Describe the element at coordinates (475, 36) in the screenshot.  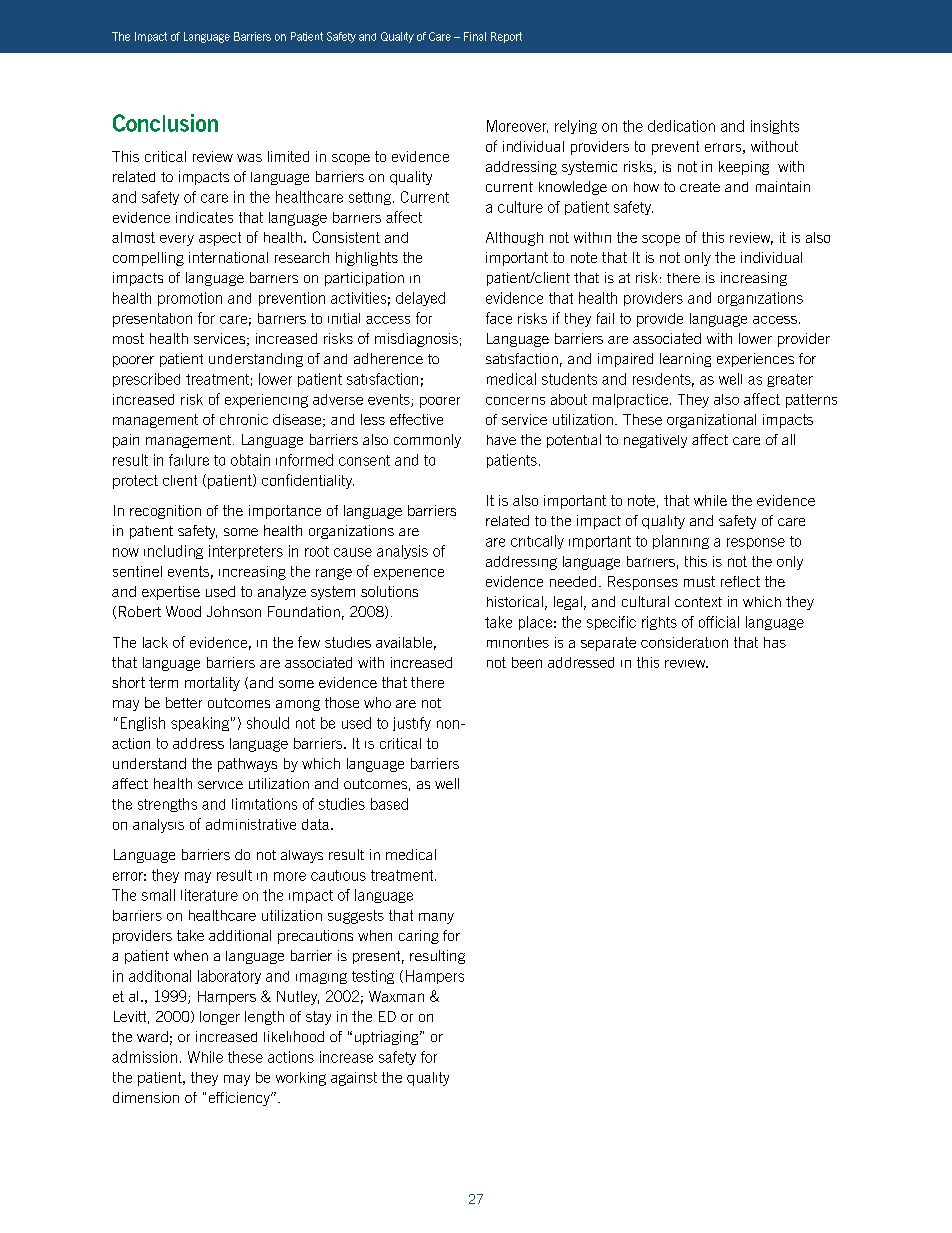
I see `Final` at that location.
